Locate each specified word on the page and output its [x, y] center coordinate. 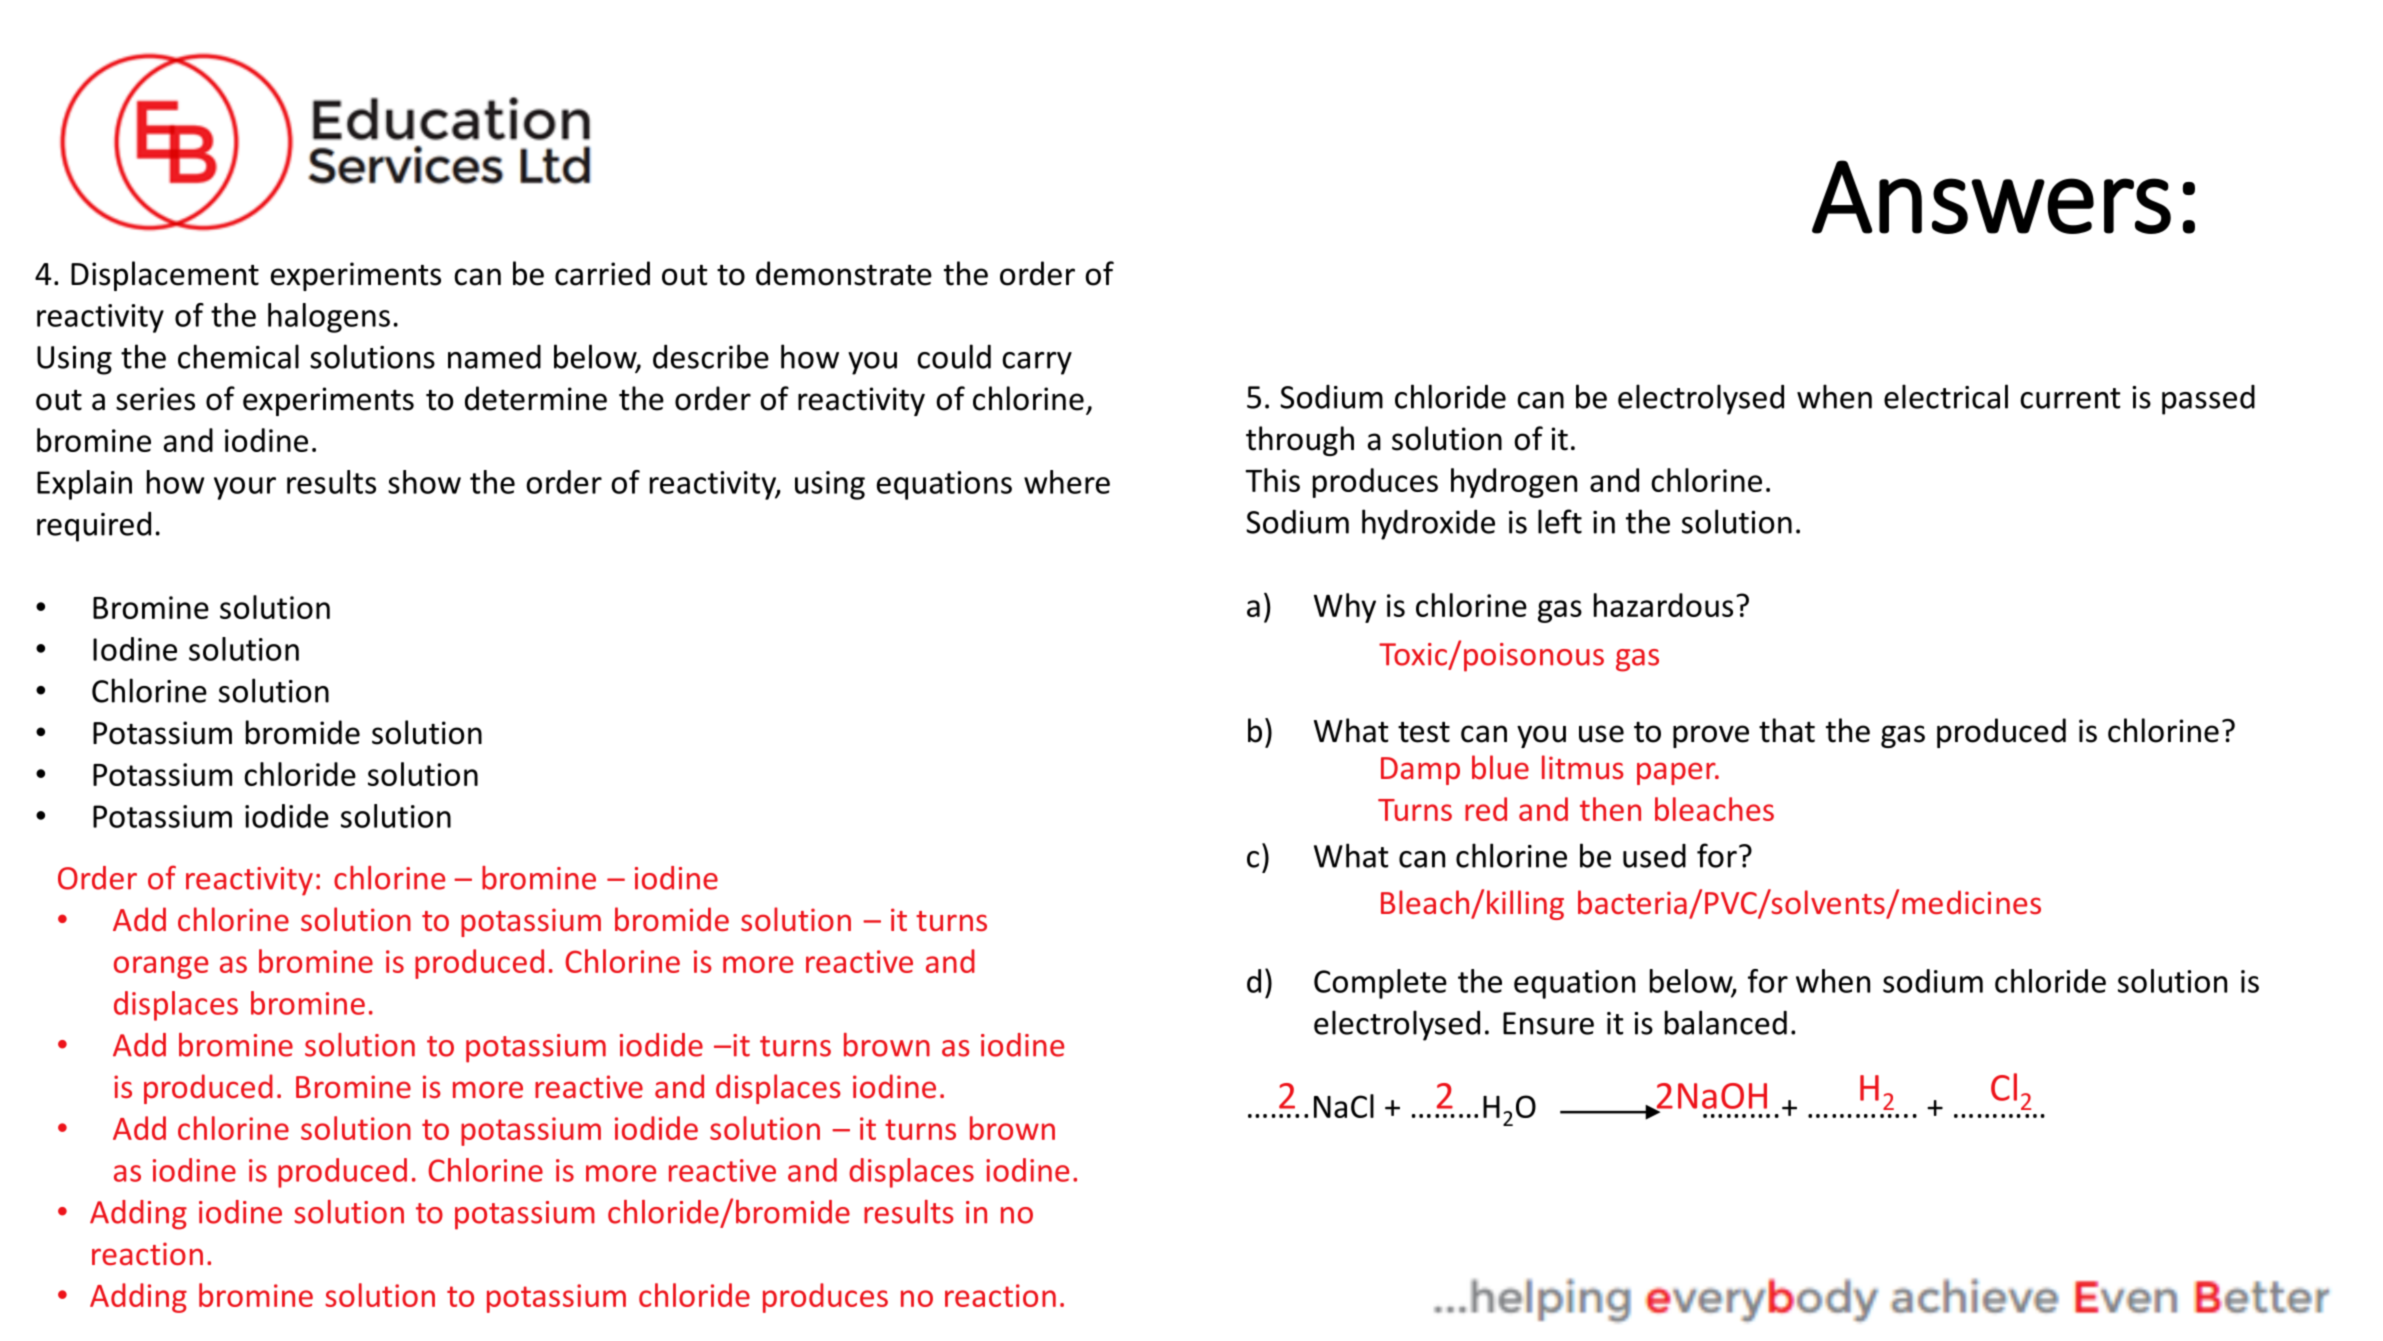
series [155, 399]
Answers [1991, 197]
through [1300, 441]
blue [1500, 767]
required [94, 526]
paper [1677, 773]
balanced [1726, 1022]
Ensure [1548, 1023]
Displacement [165, 276]
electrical [1946, 396]
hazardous [1663, 605]
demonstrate [844, 273]
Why [1345, 608]
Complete [1380, 984]
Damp [1420, 771]
